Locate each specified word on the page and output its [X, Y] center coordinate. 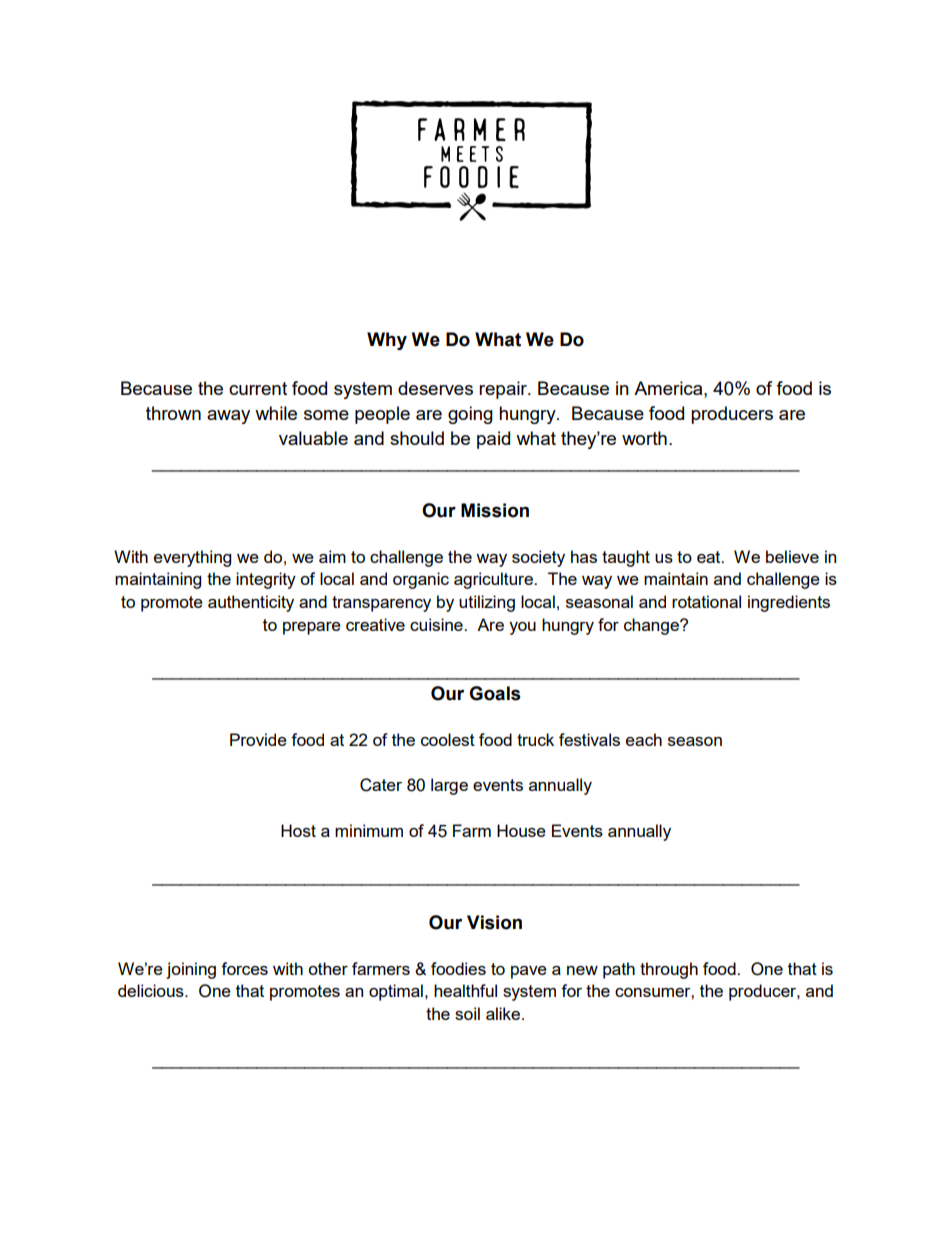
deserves [435, 388]
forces [244, 968]
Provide [258, 739]
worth [644, 438]
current [258, 388]
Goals [495, 693]
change [652, 626]
